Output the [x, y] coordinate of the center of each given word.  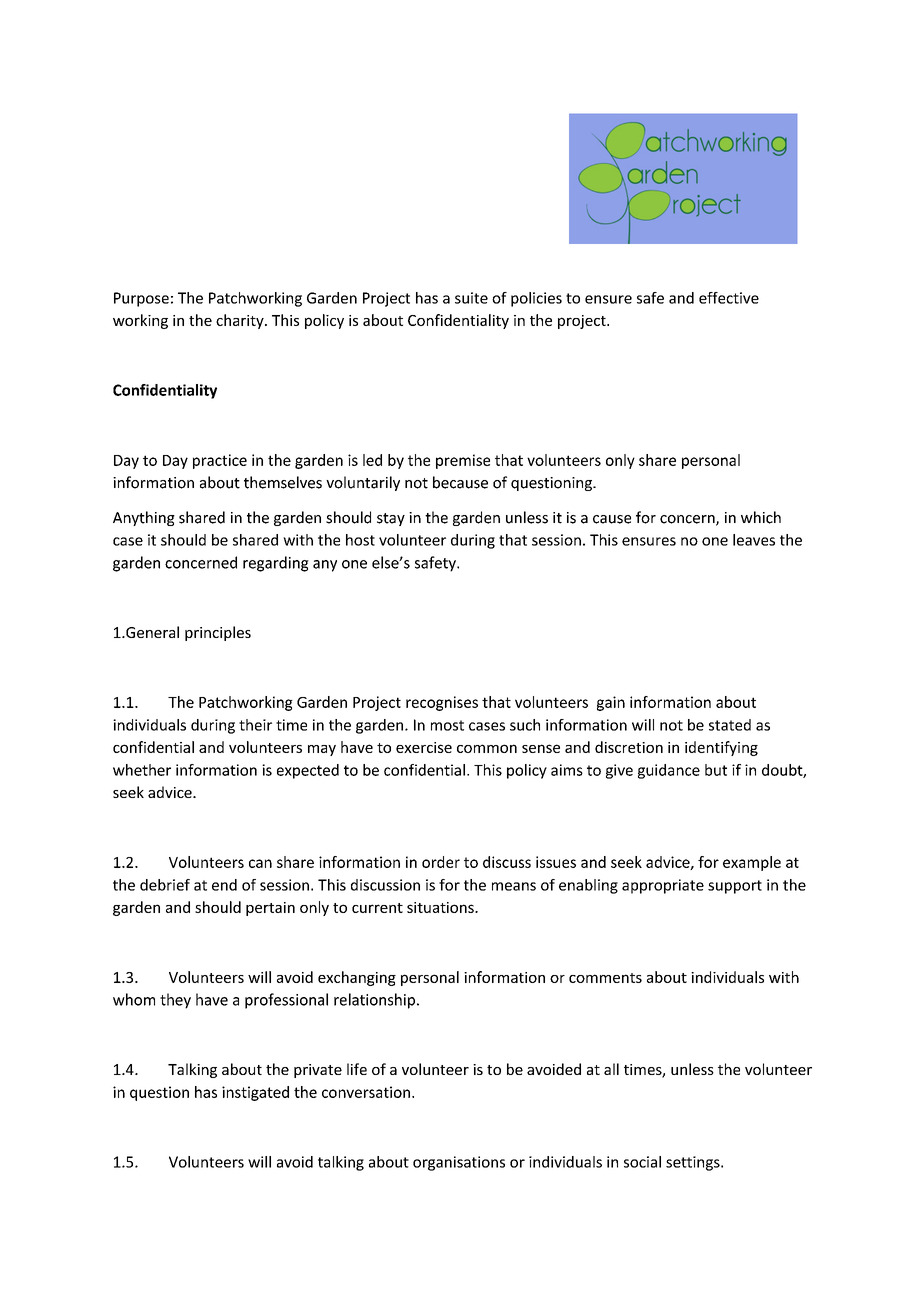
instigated [255, 1093]
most [447, 725]
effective [729, 298]
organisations [459, 1163]
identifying [721, 748]
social [642, 1162]
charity [241, 321]
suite [471, 298]
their [255, 725]
